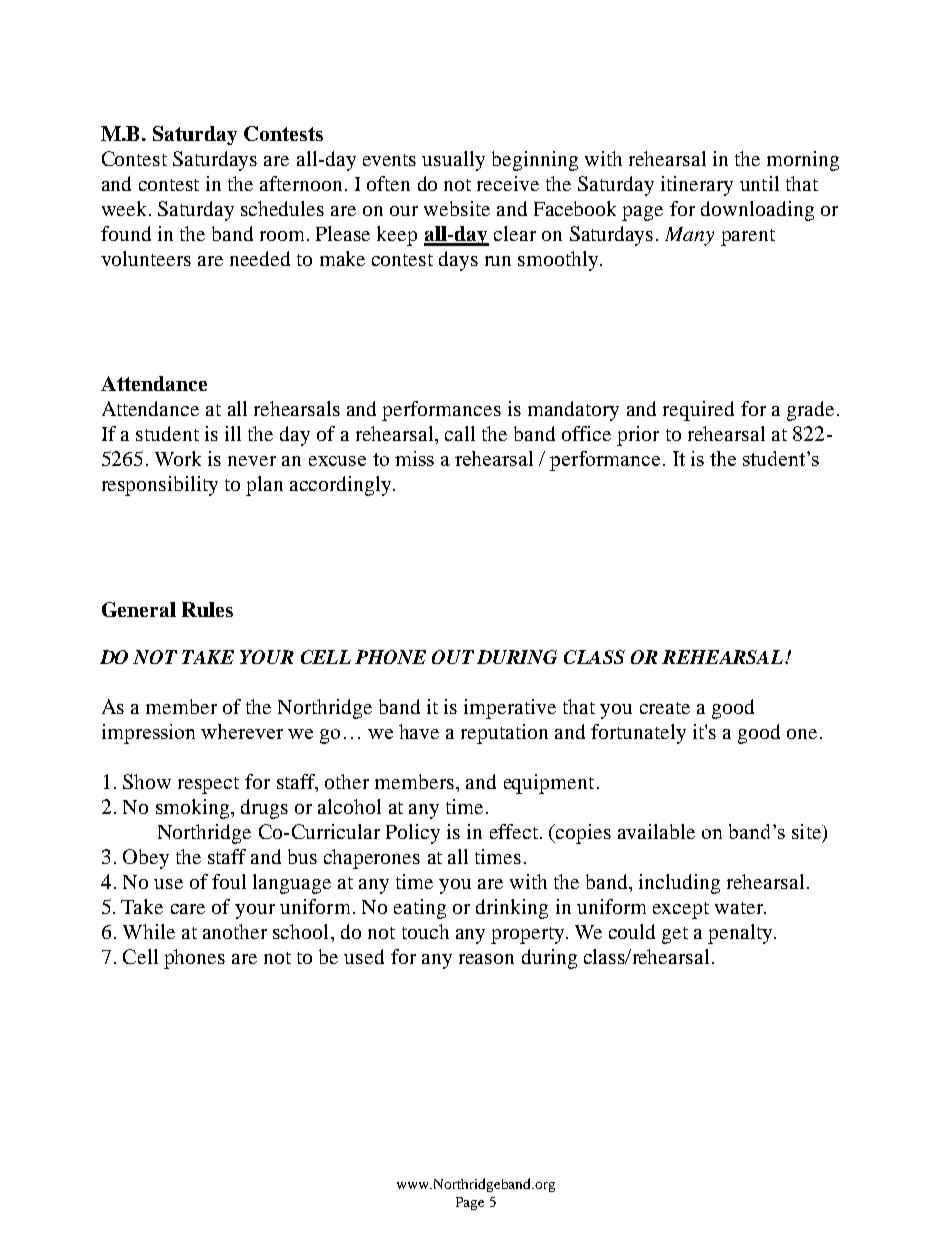  What do you see at coordinates (242, 731) in the screenshot?
I see `wherever` at bounding box center [242, 731].
